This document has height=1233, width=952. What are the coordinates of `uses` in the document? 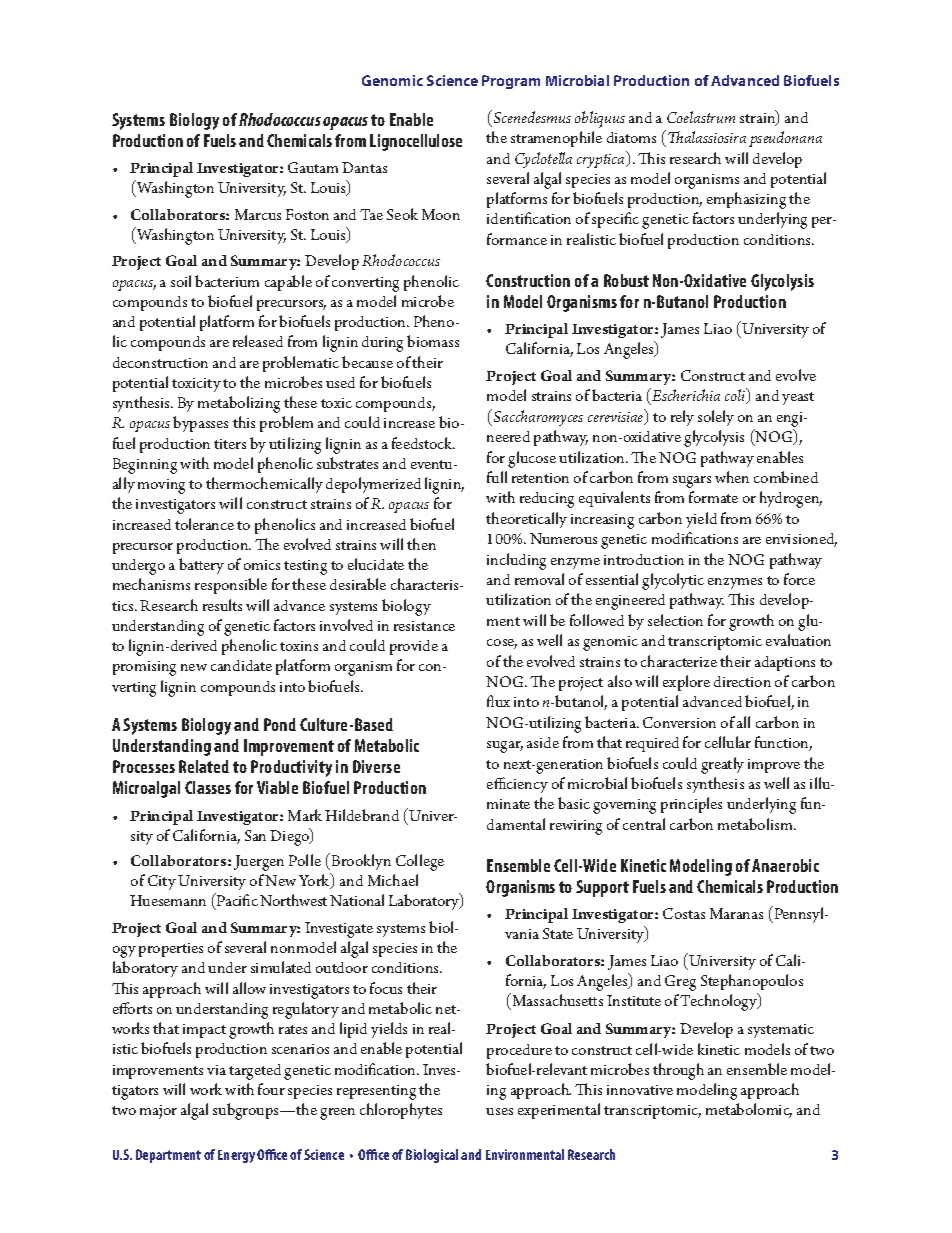 It's located at (499, 1111).
